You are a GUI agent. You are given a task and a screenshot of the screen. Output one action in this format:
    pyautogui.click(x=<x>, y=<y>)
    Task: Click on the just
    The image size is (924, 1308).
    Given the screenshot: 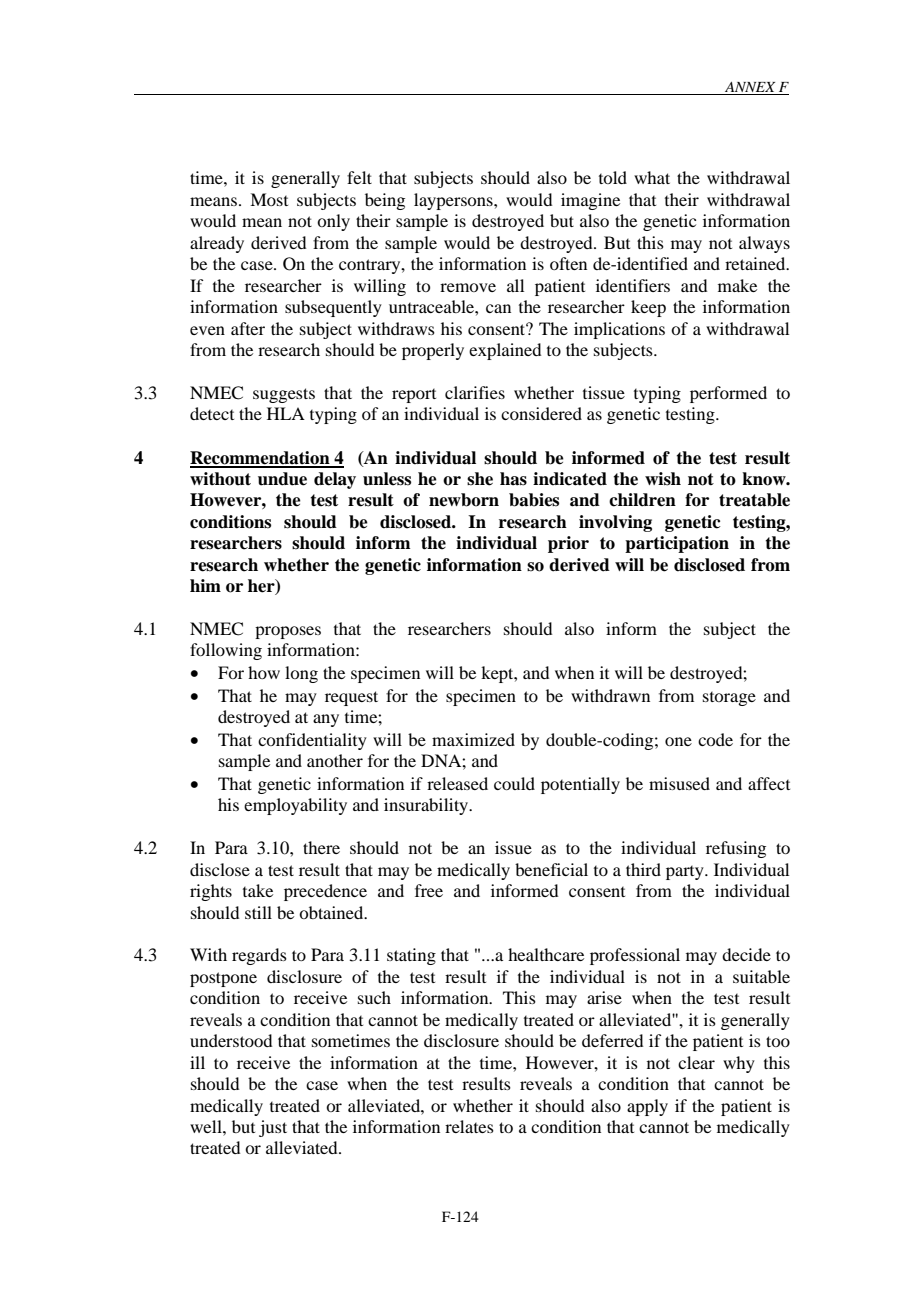 What is the action you would take?
    pyautogui.click(x=273, y=1128)
